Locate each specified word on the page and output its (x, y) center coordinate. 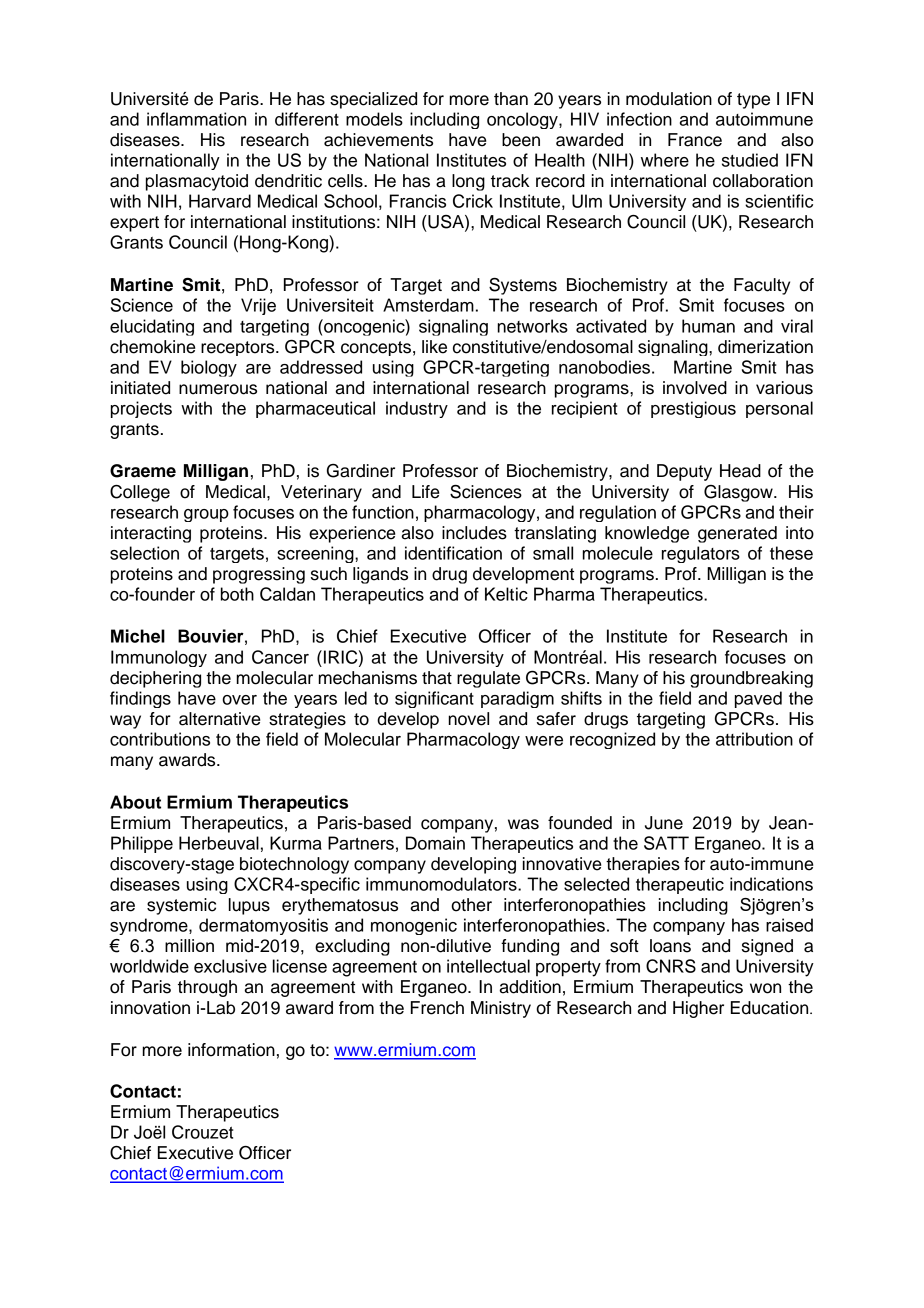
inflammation (196, 119)
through (207, 988)
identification (453, 553)
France (695, 140)
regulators (701, 554)
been (521, 140)
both (237, 594)
